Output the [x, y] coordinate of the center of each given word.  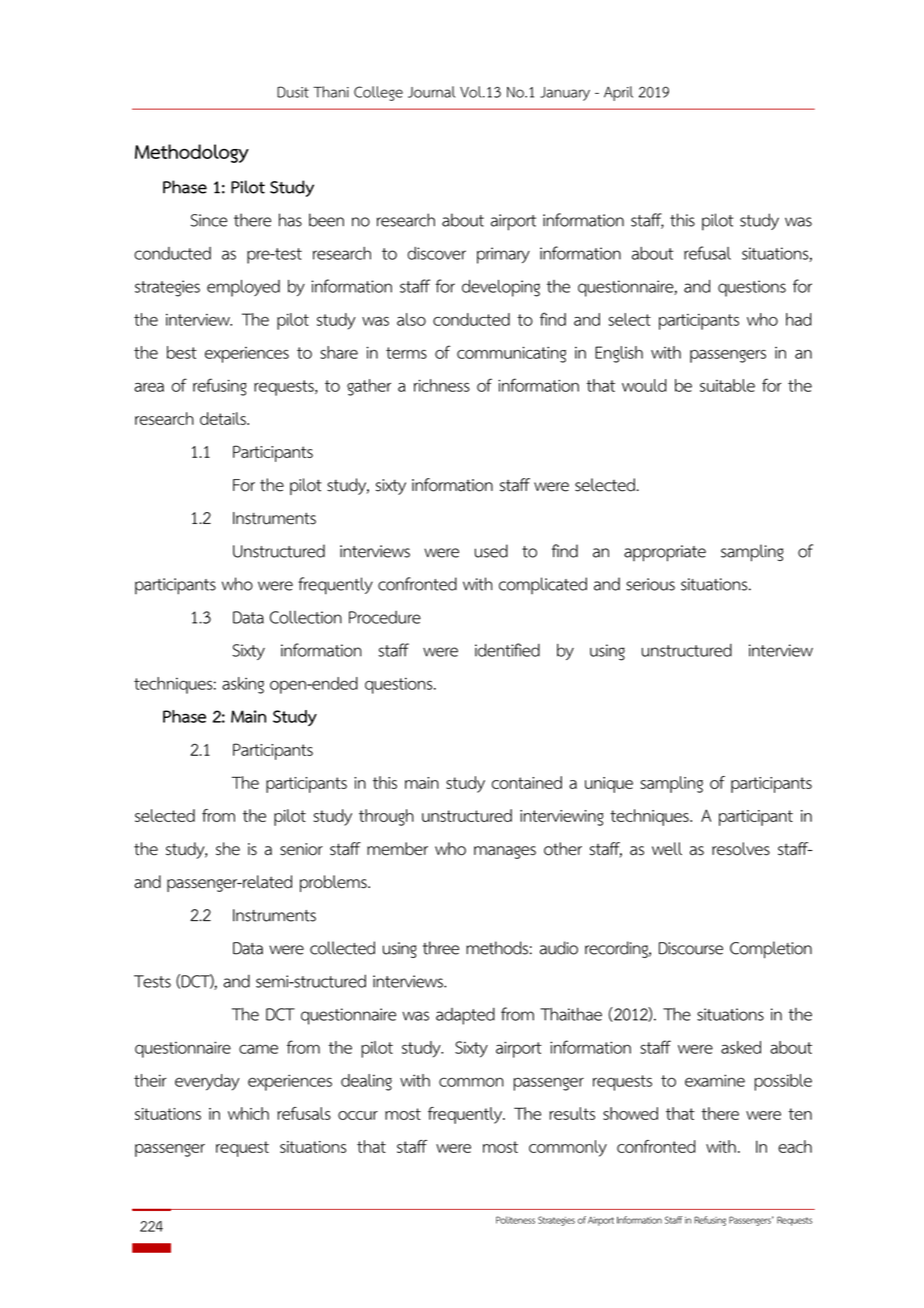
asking [243, 685]
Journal [431, 92]
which [248, 1113]
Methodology [192, 153]
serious [650, 584]
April [618, 93]
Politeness [515, 1220]
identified [507, 650]
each [795, 1146]
